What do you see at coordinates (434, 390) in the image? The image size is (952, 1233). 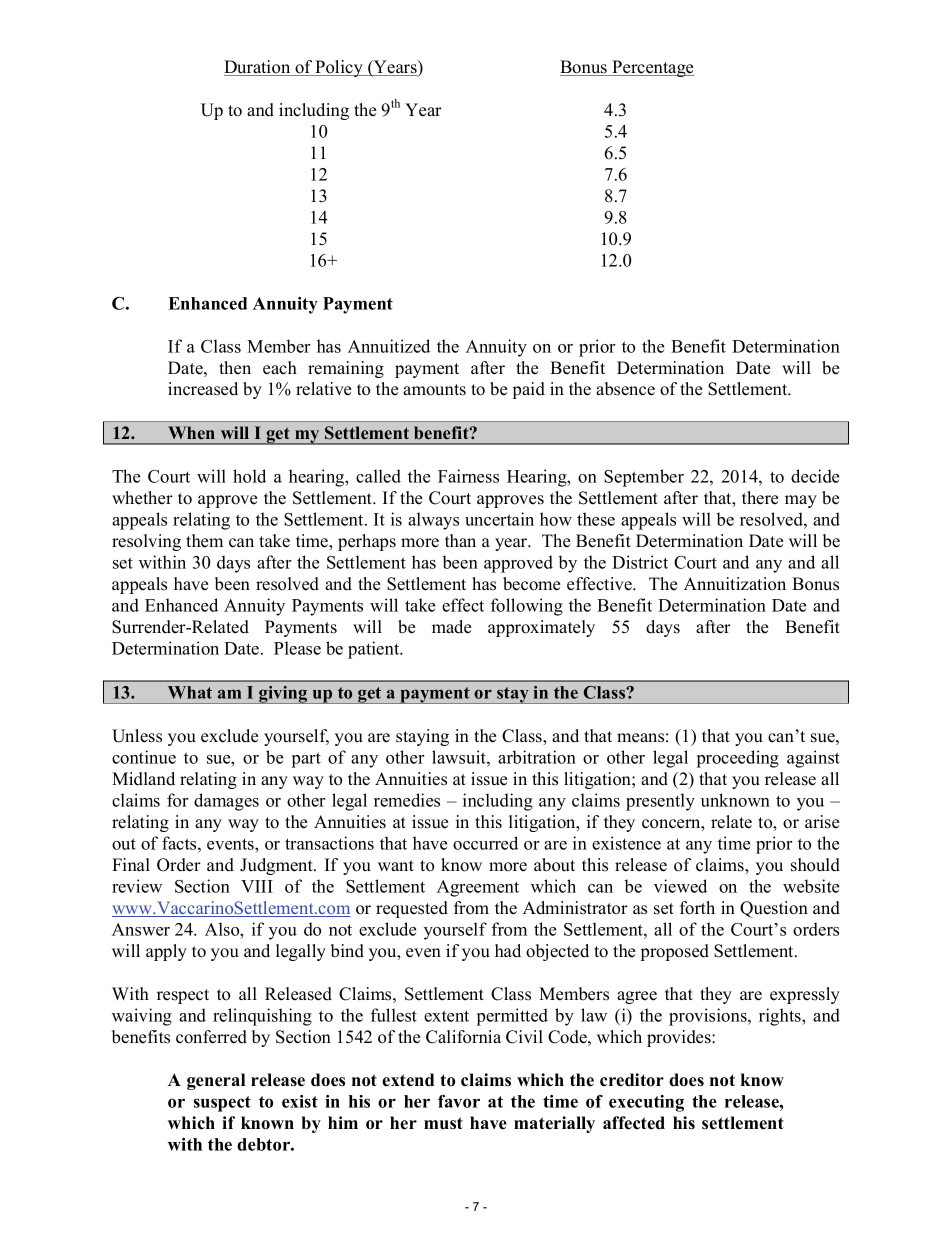 I see `amounts` at bounding box center [434, 390].
